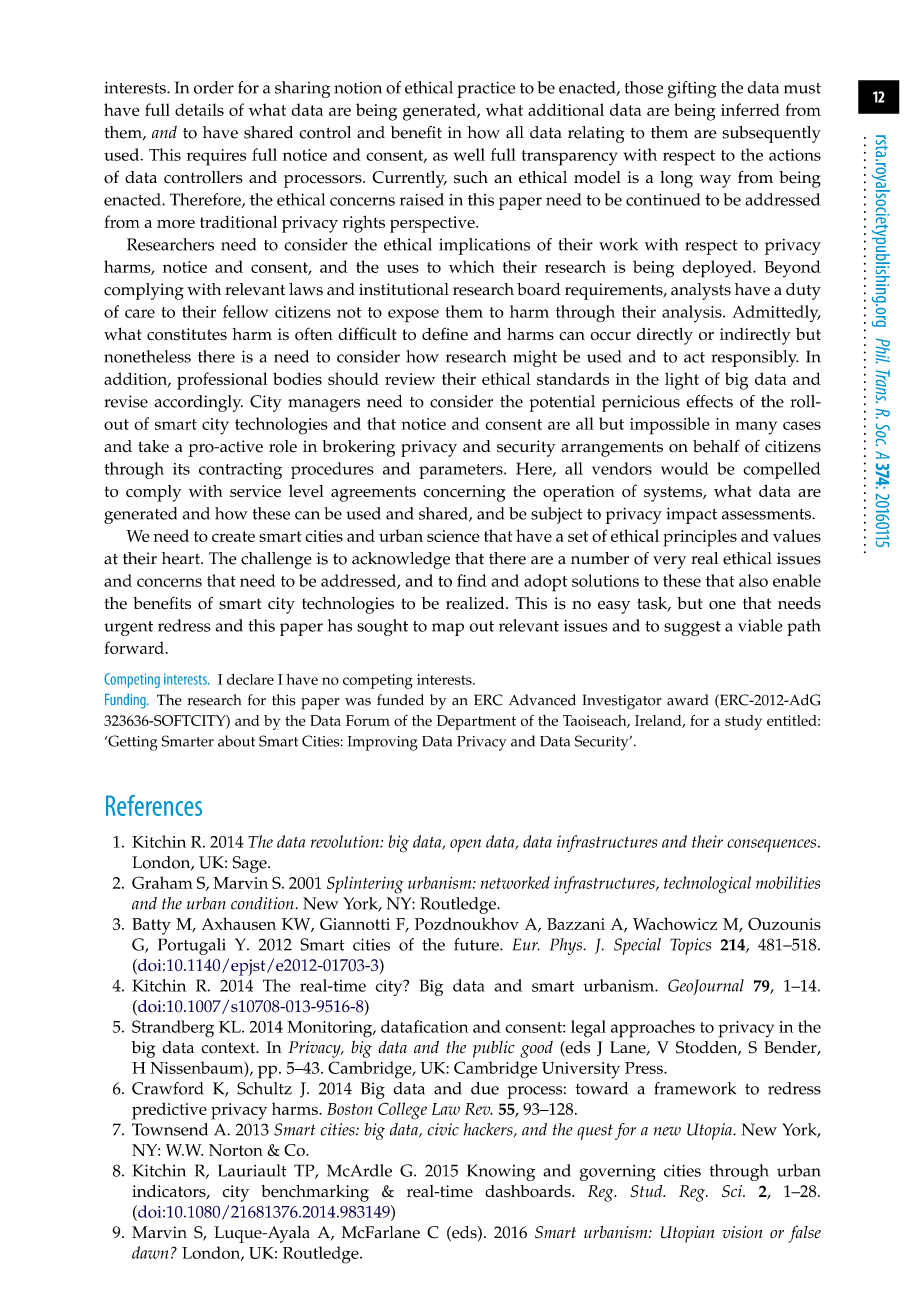  Describe the element at coordinates (150, 1252) in the page. I see `dawn` at that location.
